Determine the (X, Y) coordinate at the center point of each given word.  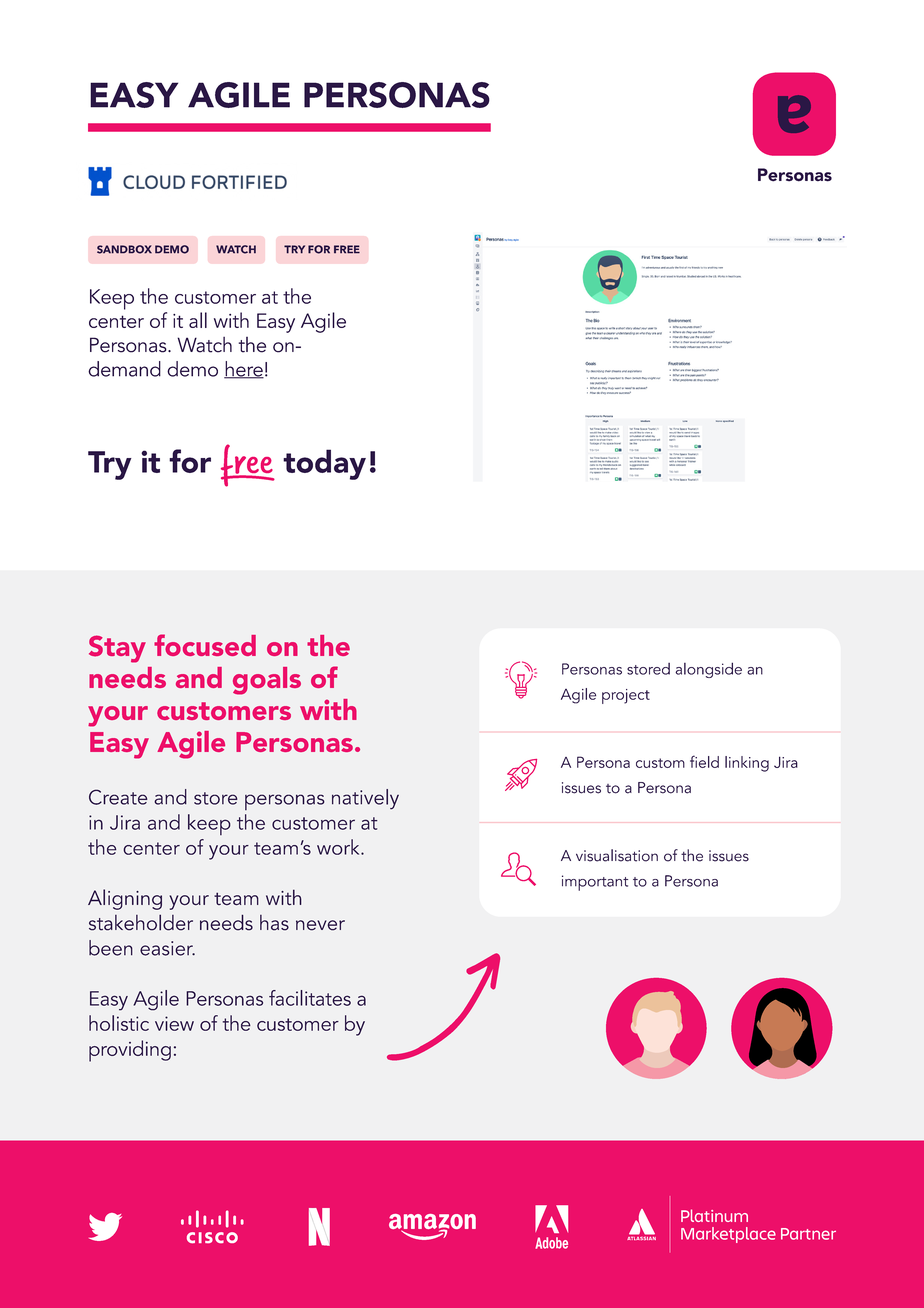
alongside (708, 670)
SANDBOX (124, 249)
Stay (117, 649)
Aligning (125, 899)
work (339, 847)
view (174, 1023)
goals (267, 681)
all (198, 320)
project (626, 696)
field (704, 761)
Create (118, 797)
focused (205, 645)
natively (365, 799)
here (244, 370)
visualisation (617, 855)
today (324, 464)
